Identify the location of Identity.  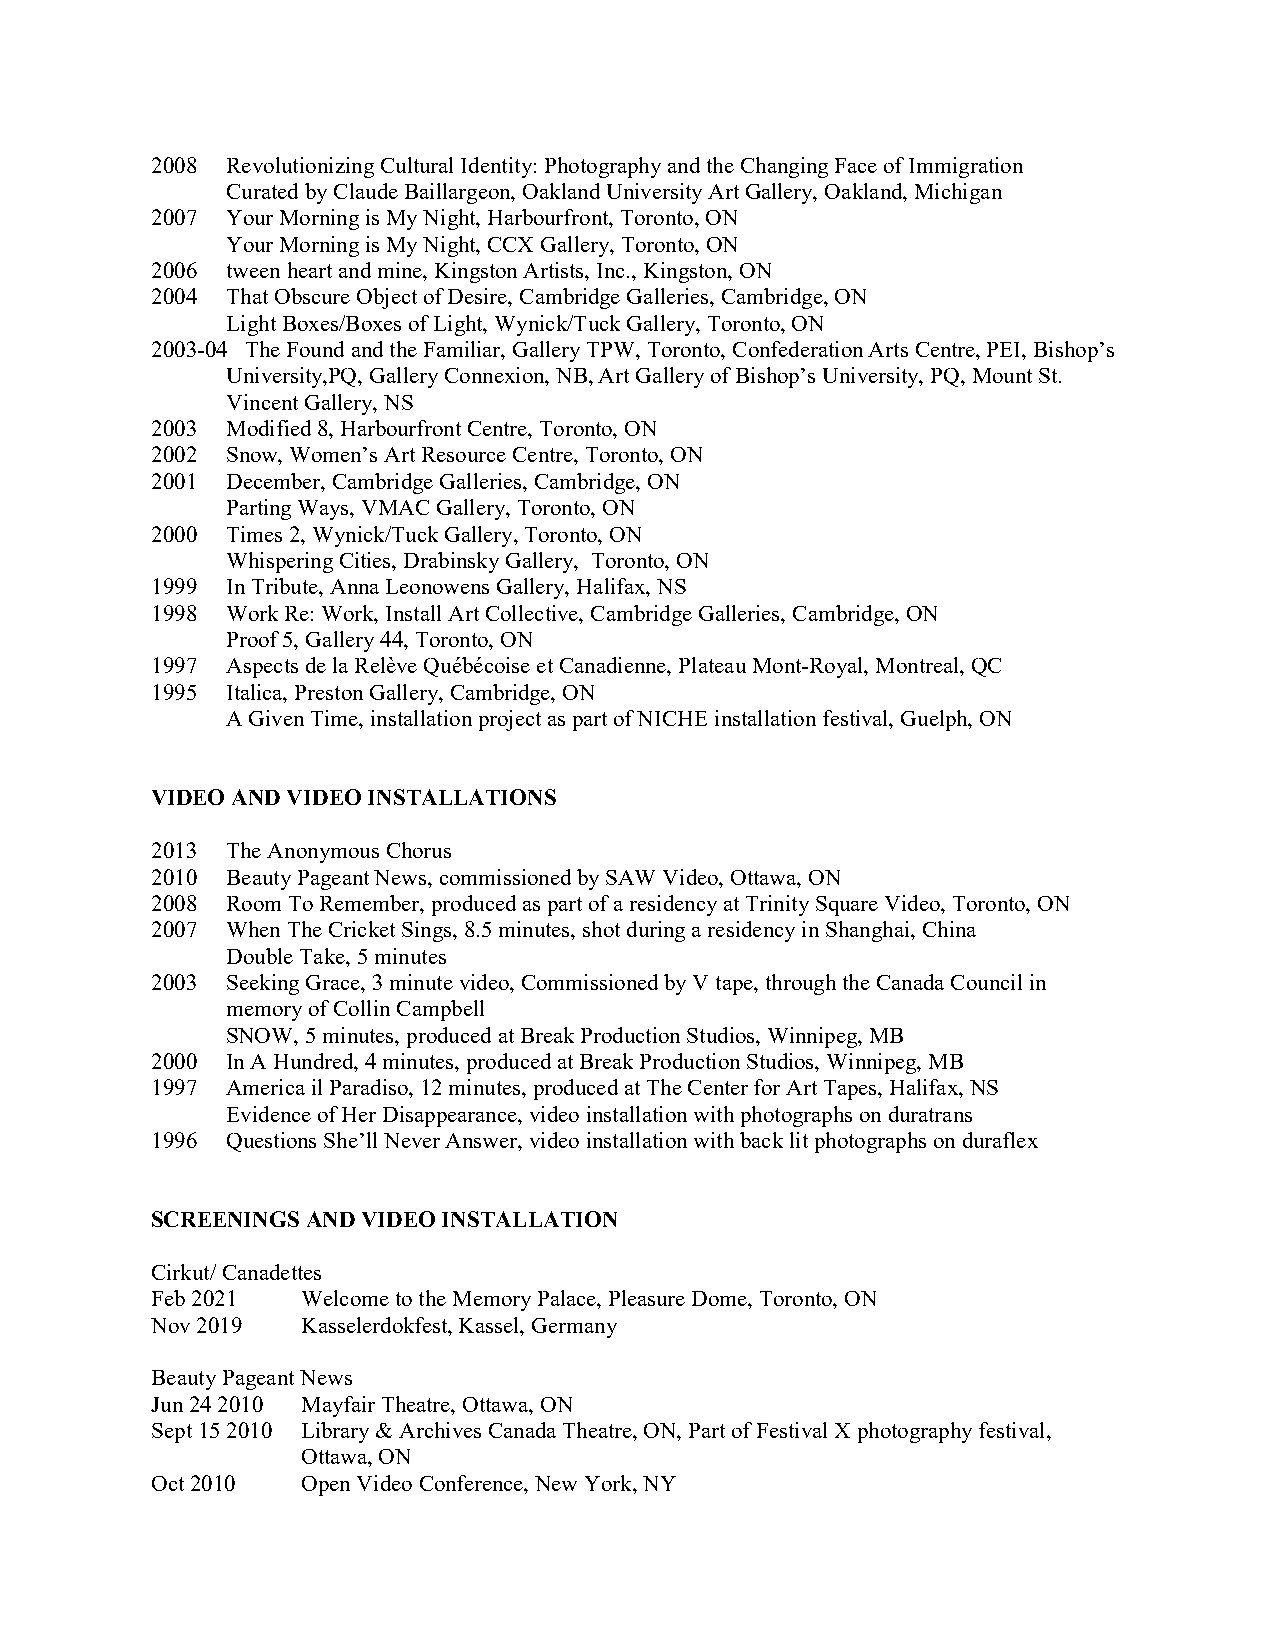
(496, 167).
